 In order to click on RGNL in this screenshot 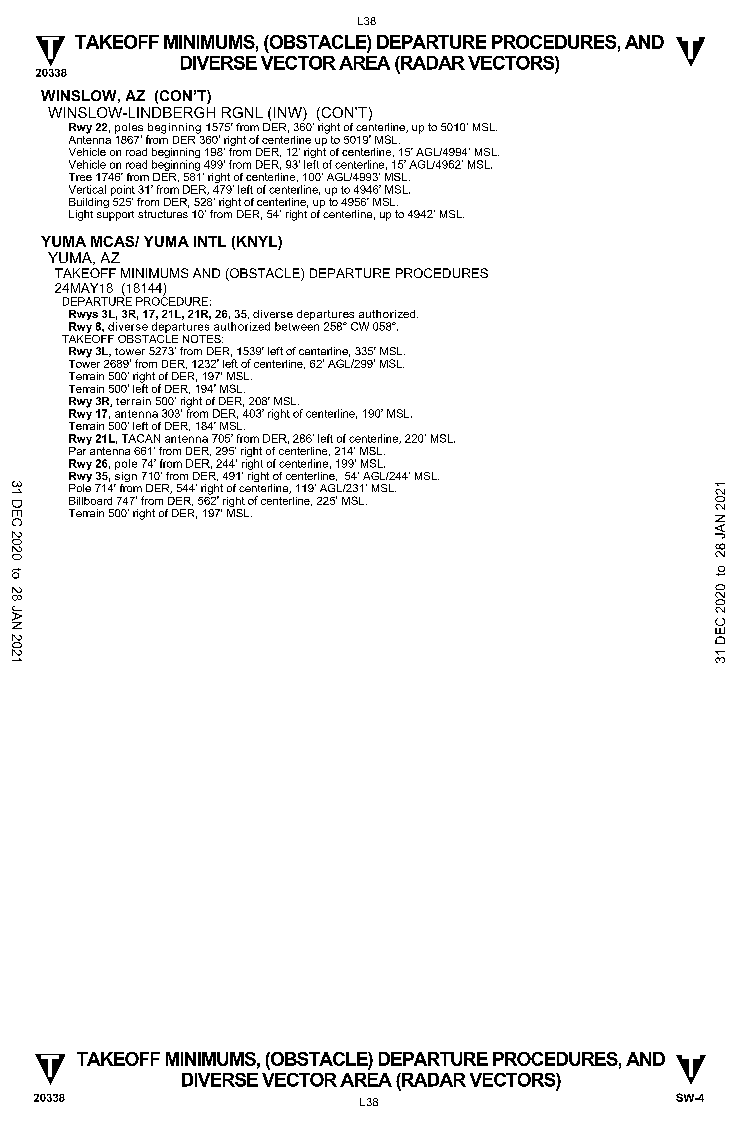, I will do `click(242, 112)`.
